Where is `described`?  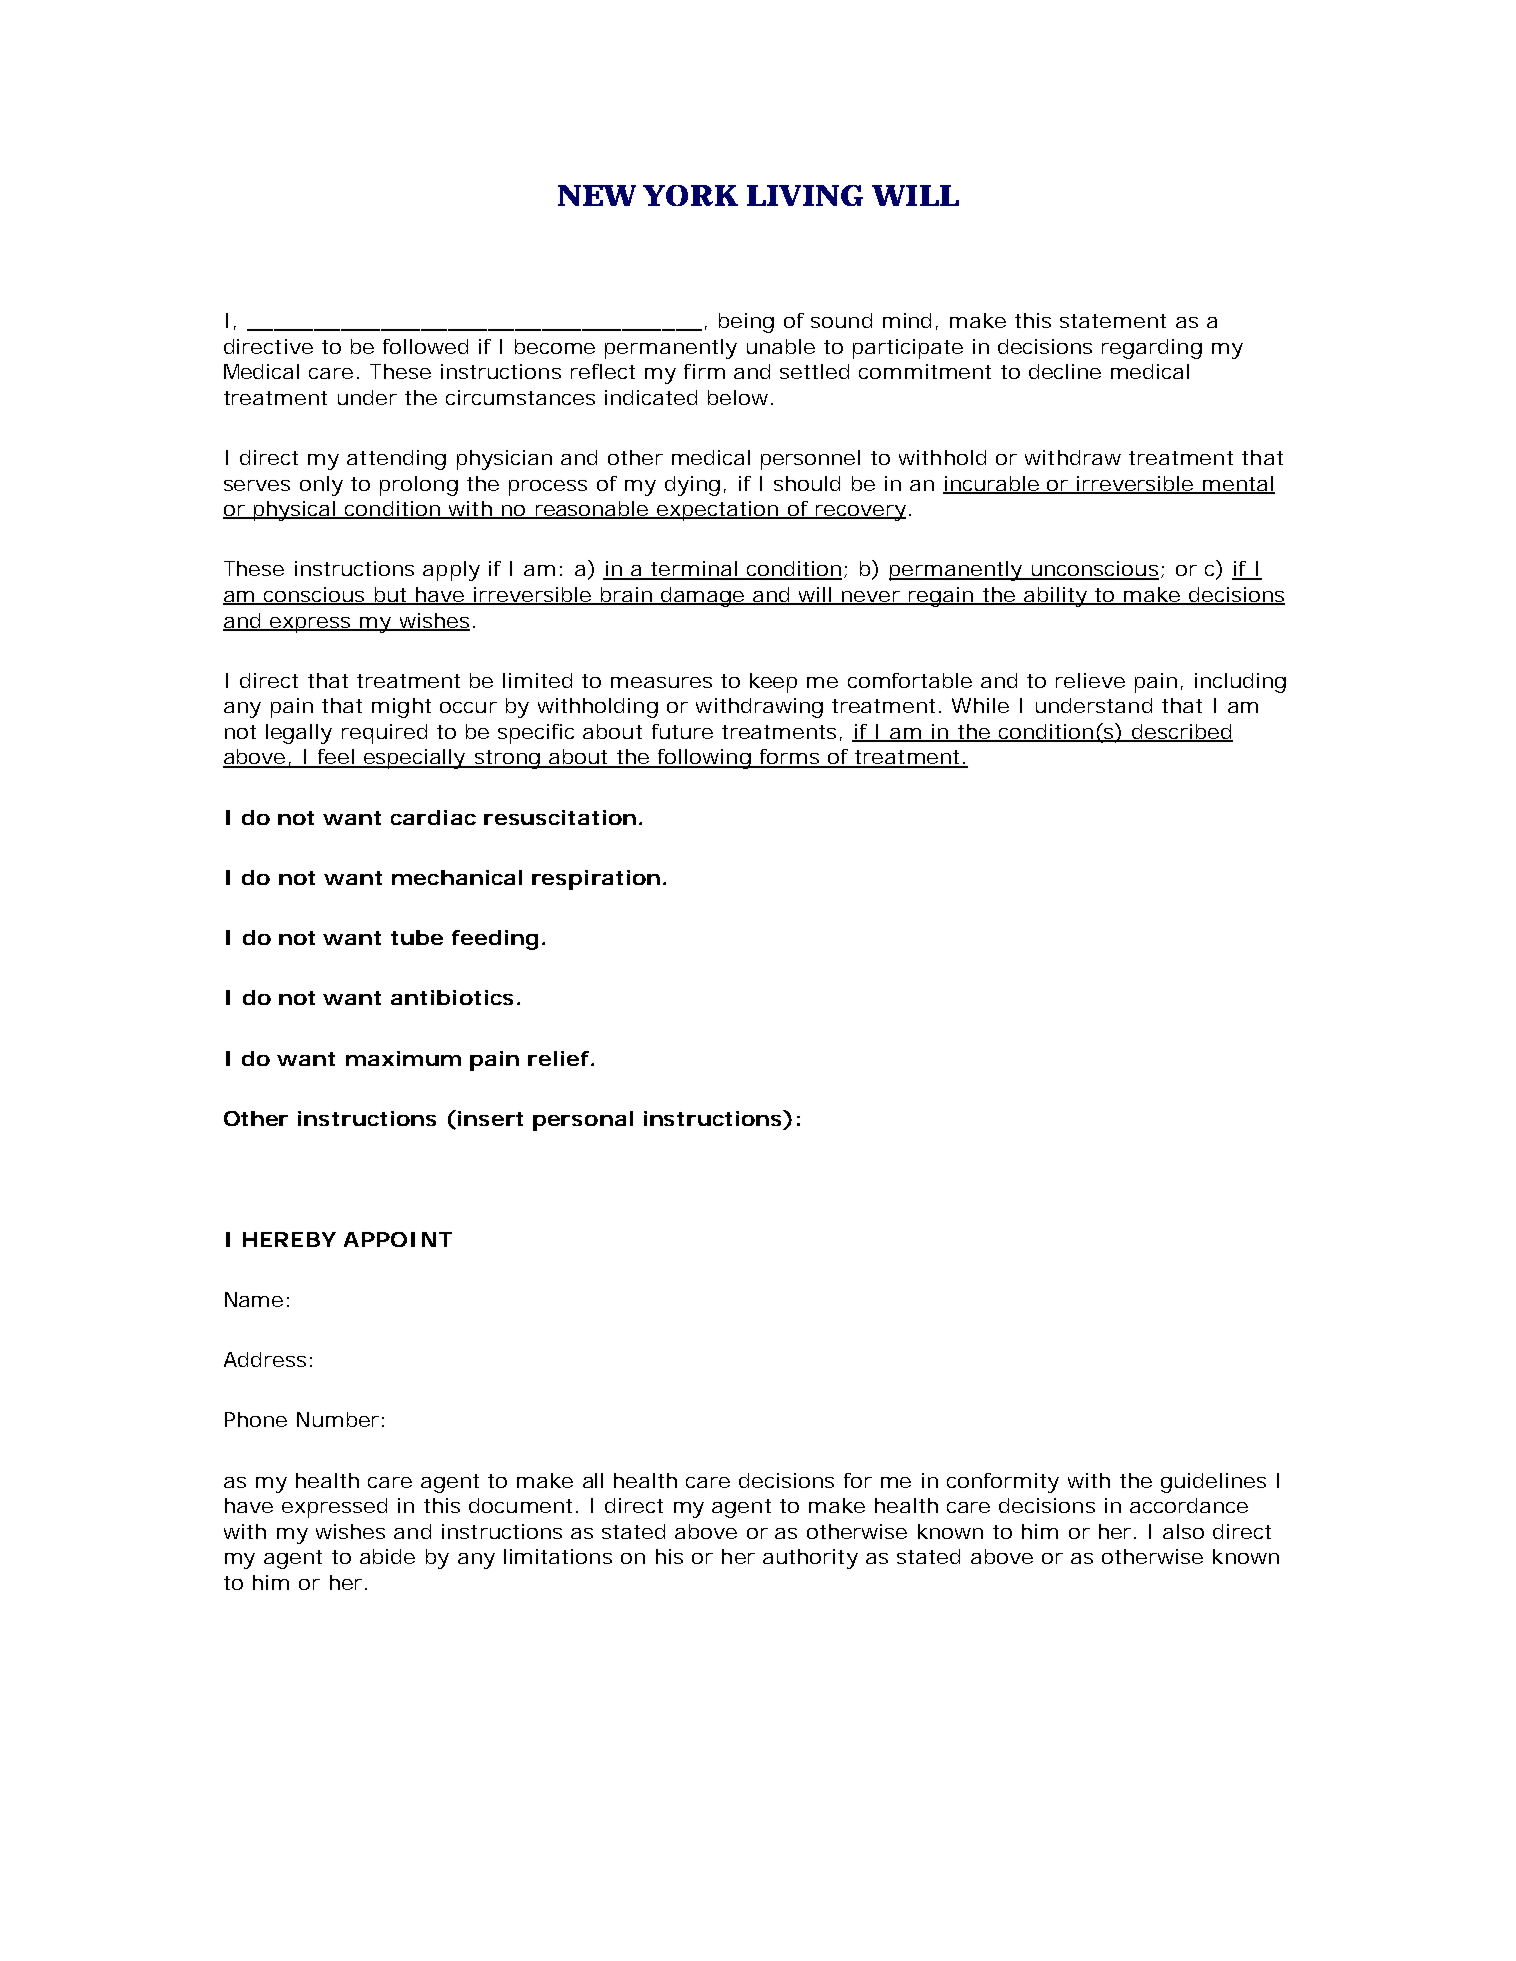 described is located at coordinates (1182, 733).
